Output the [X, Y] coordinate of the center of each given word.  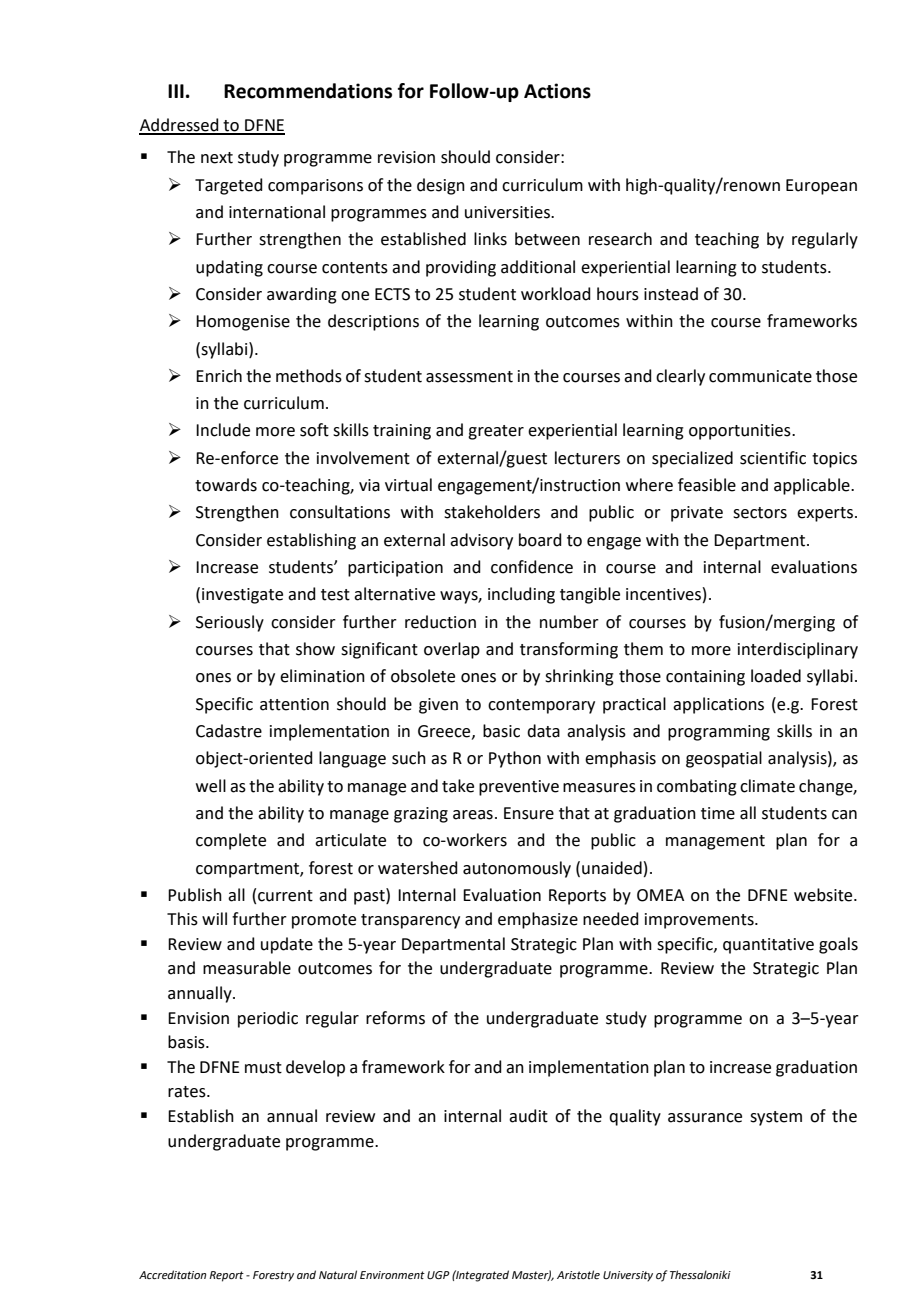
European [821, 187]
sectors [760, 513]
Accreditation [172, 1274]
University [628, 1276]
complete [231, 841]
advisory [481, 541]
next [217, 158]
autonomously [517, 869]
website [824, 895]
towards [226, 485]
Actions [557, 91]
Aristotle [578, 1274]
